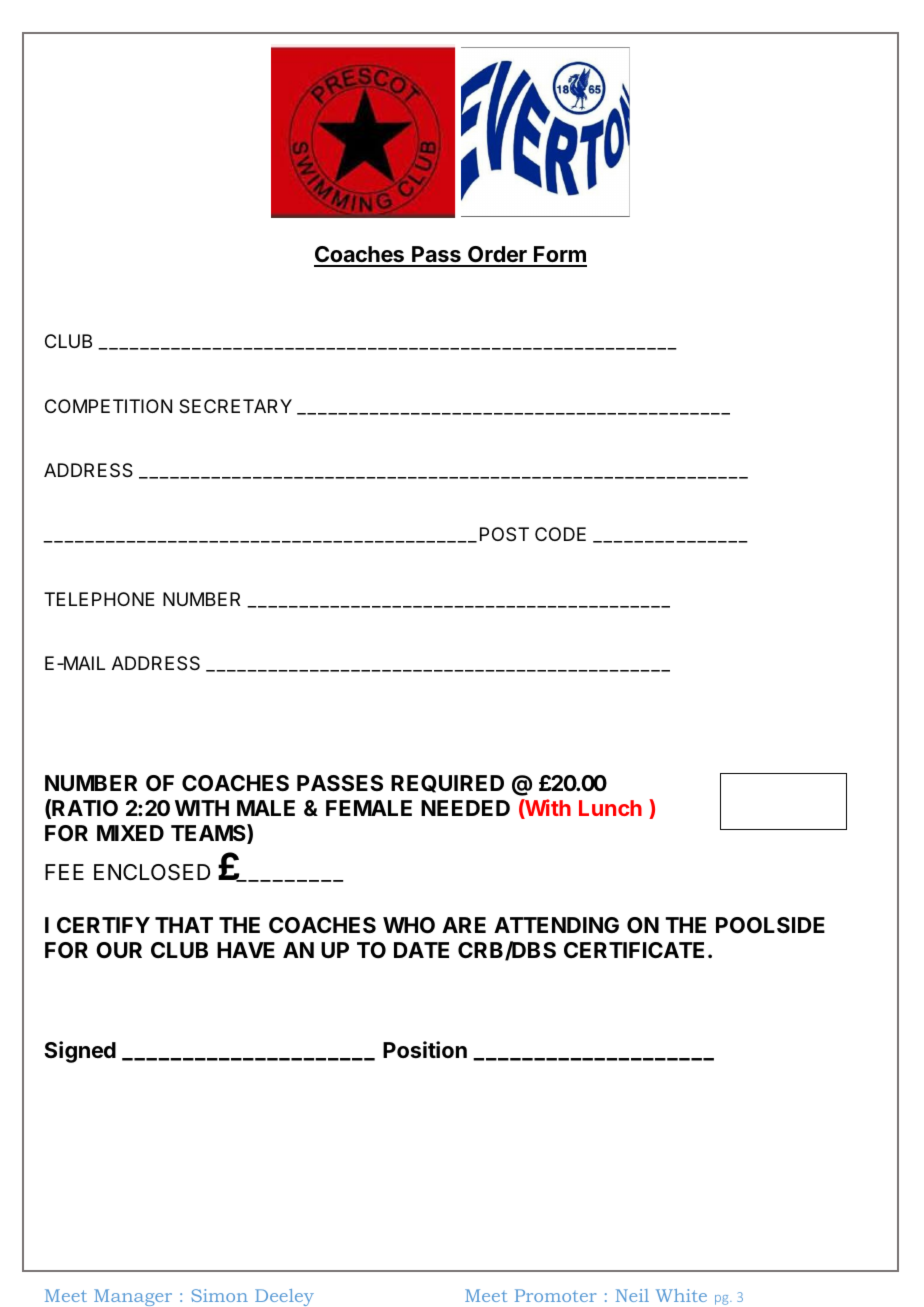 This page has width=924, height=1307. What do you see at coordinates (465, 808) in the page?
I see `NEEDED` at bounding box center [465, 808].
